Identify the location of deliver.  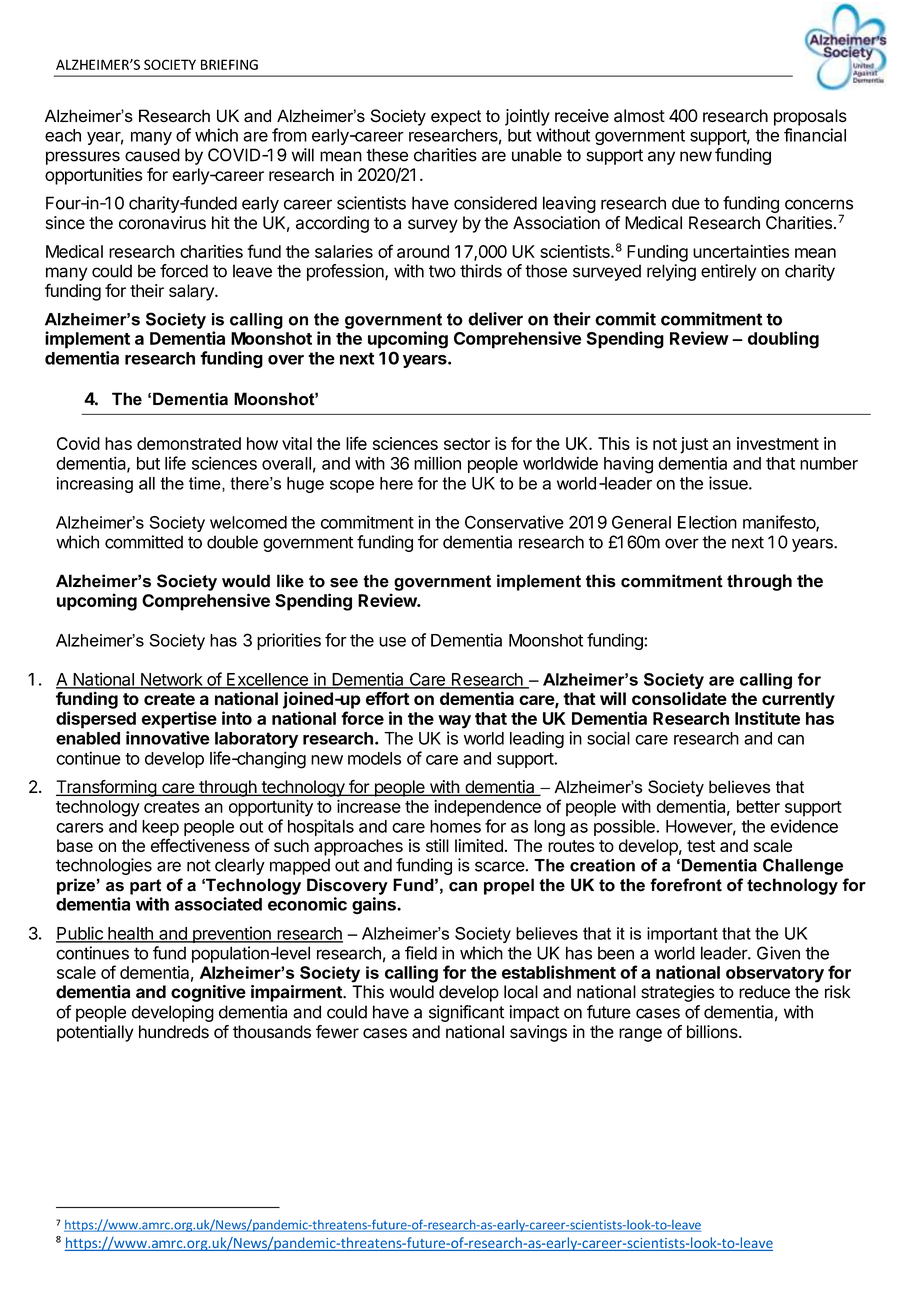
(495, 319).
